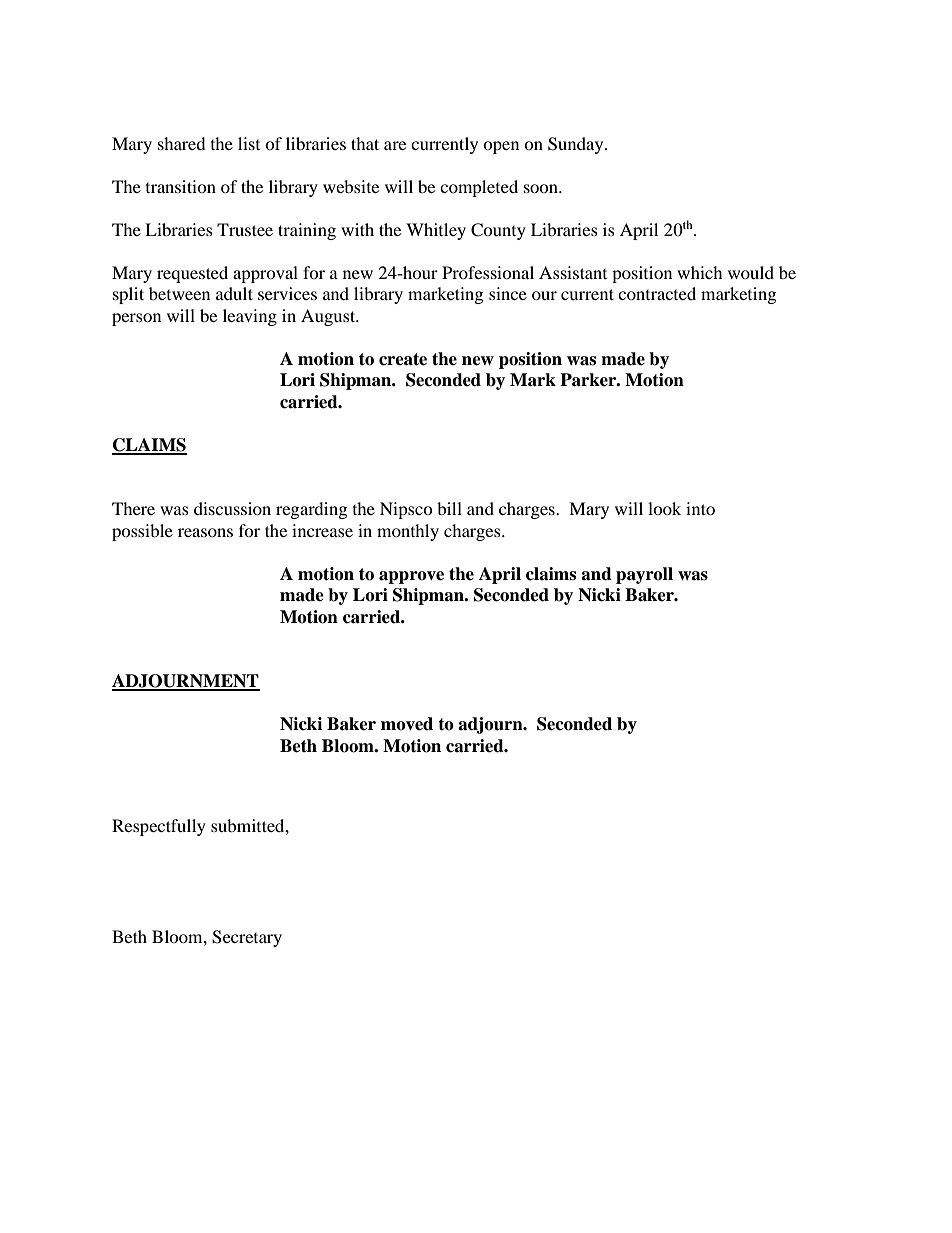 This document has height=1233, width=952. I want to click on moved, so click(407, 724).
